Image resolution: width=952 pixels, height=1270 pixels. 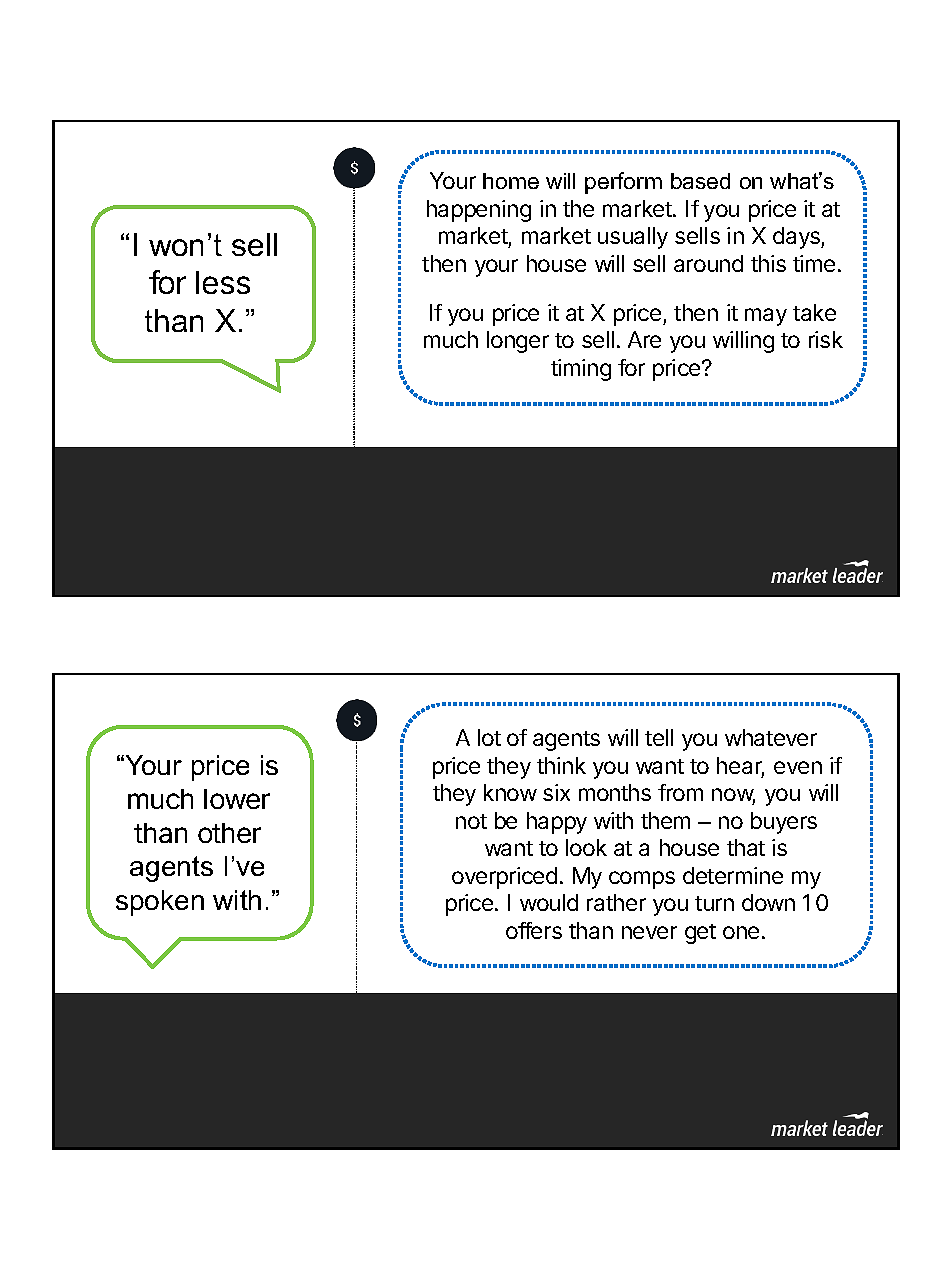 What do you see at coordinates (659, 737) in the screenshot?
I see `tell` at bounding box center [659, 737].
